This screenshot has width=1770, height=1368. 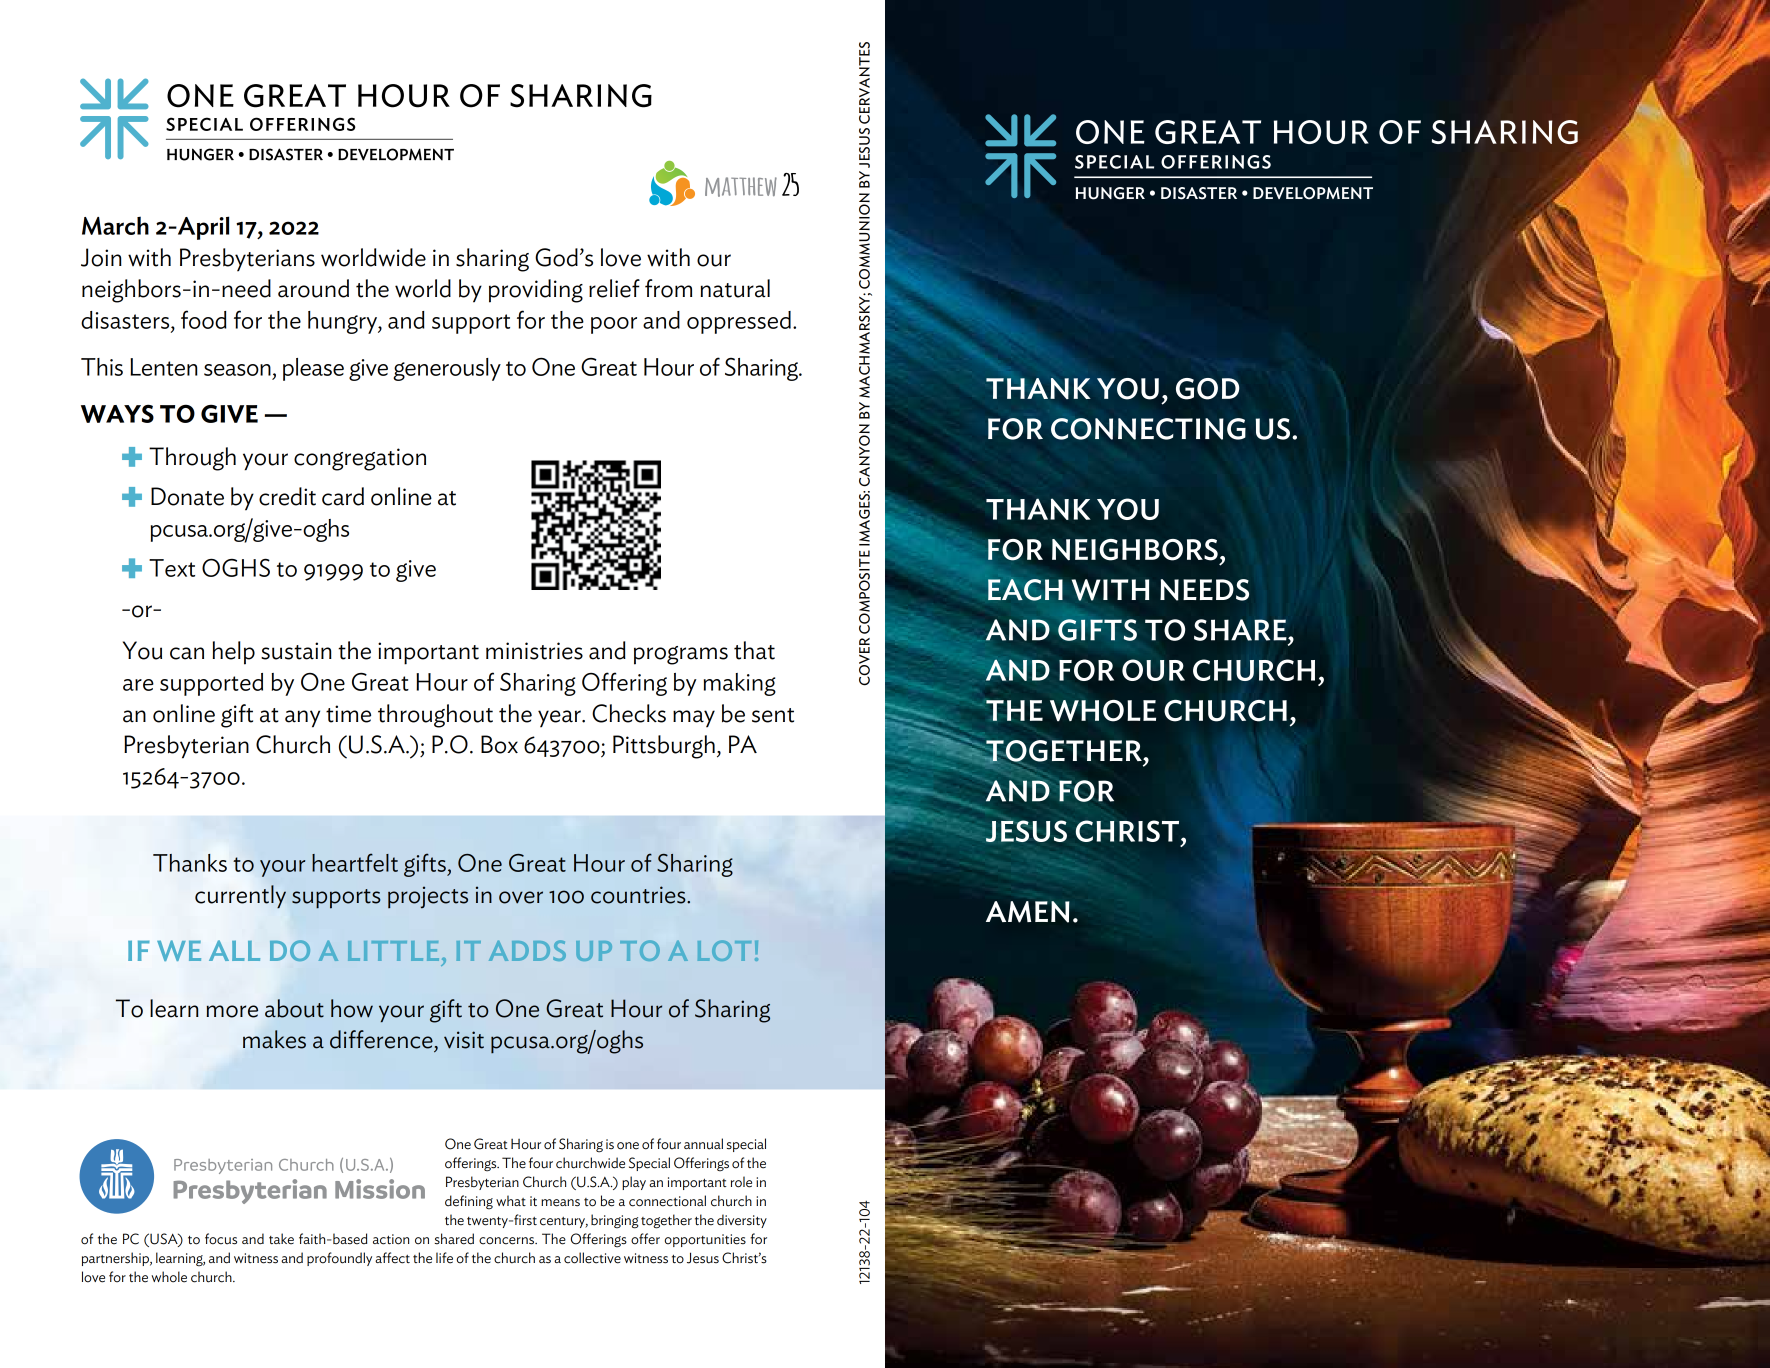 What do you see at coordinates (313, 288) in the screenshot?
I see `around` at bounding box center [313, 288].
